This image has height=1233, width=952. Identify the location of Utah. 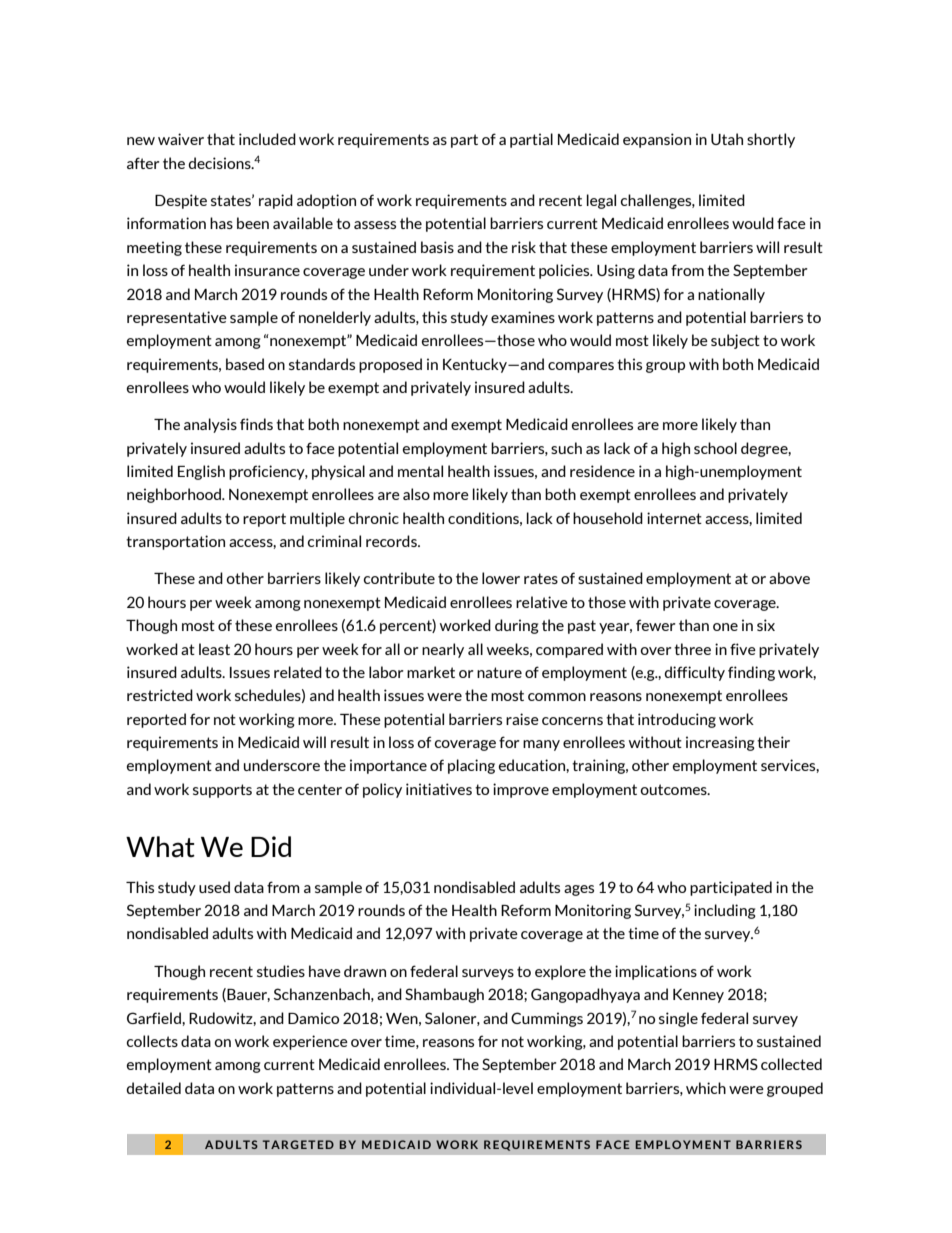
(727, 139).
